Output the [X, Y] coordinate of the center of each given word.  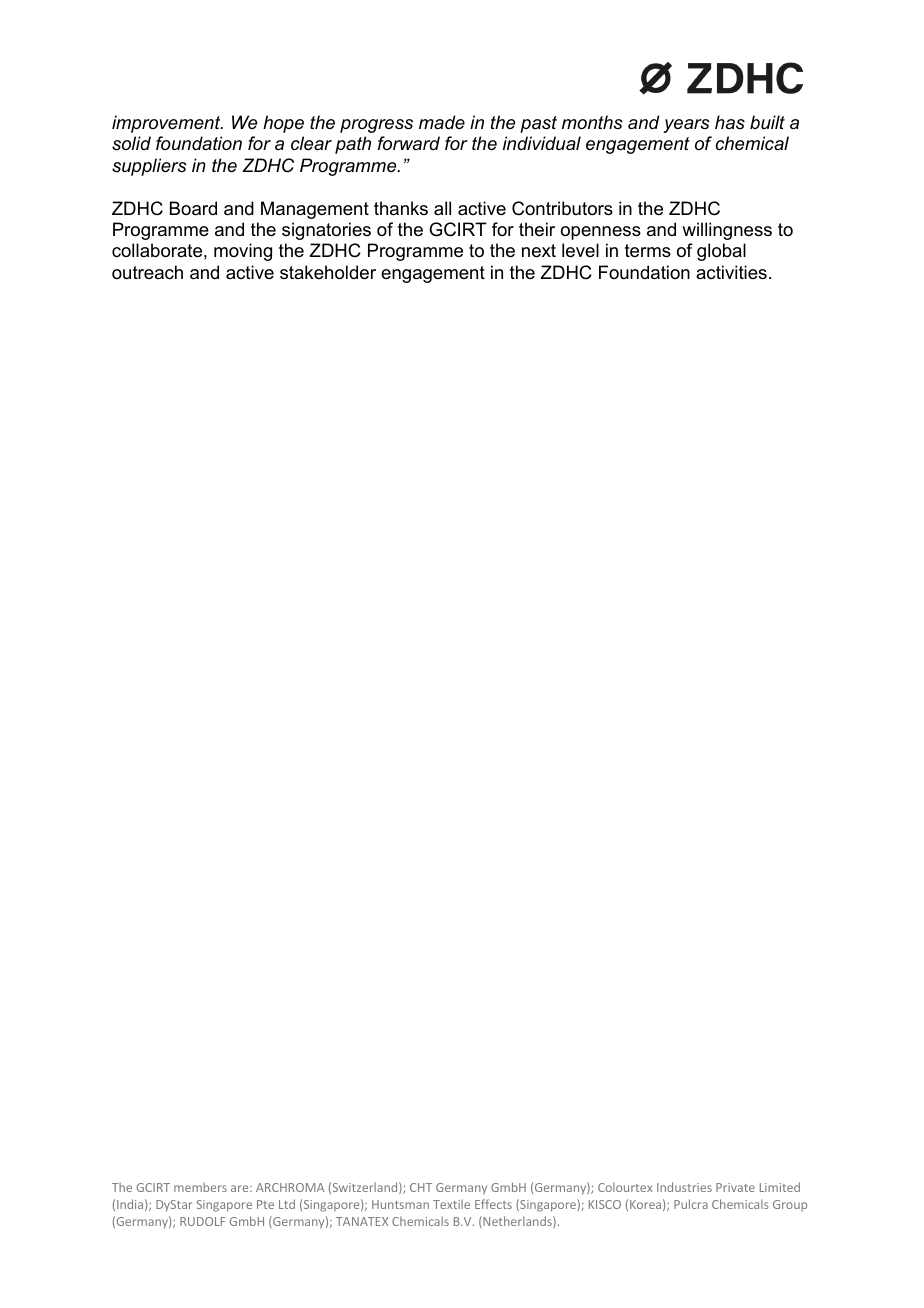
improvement [167, 124]
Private [735, 1187]
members [200, 1187]
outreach [147, 272]
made [442, 122]
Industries [684, 1187]
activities [731, 272]
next [539, 251]
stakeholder [328, 272]
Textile [451, 1204]
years [687, 126]
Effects [493, 1204]
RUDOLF [202, 1221]
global [721, 252]
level [580, 250]
